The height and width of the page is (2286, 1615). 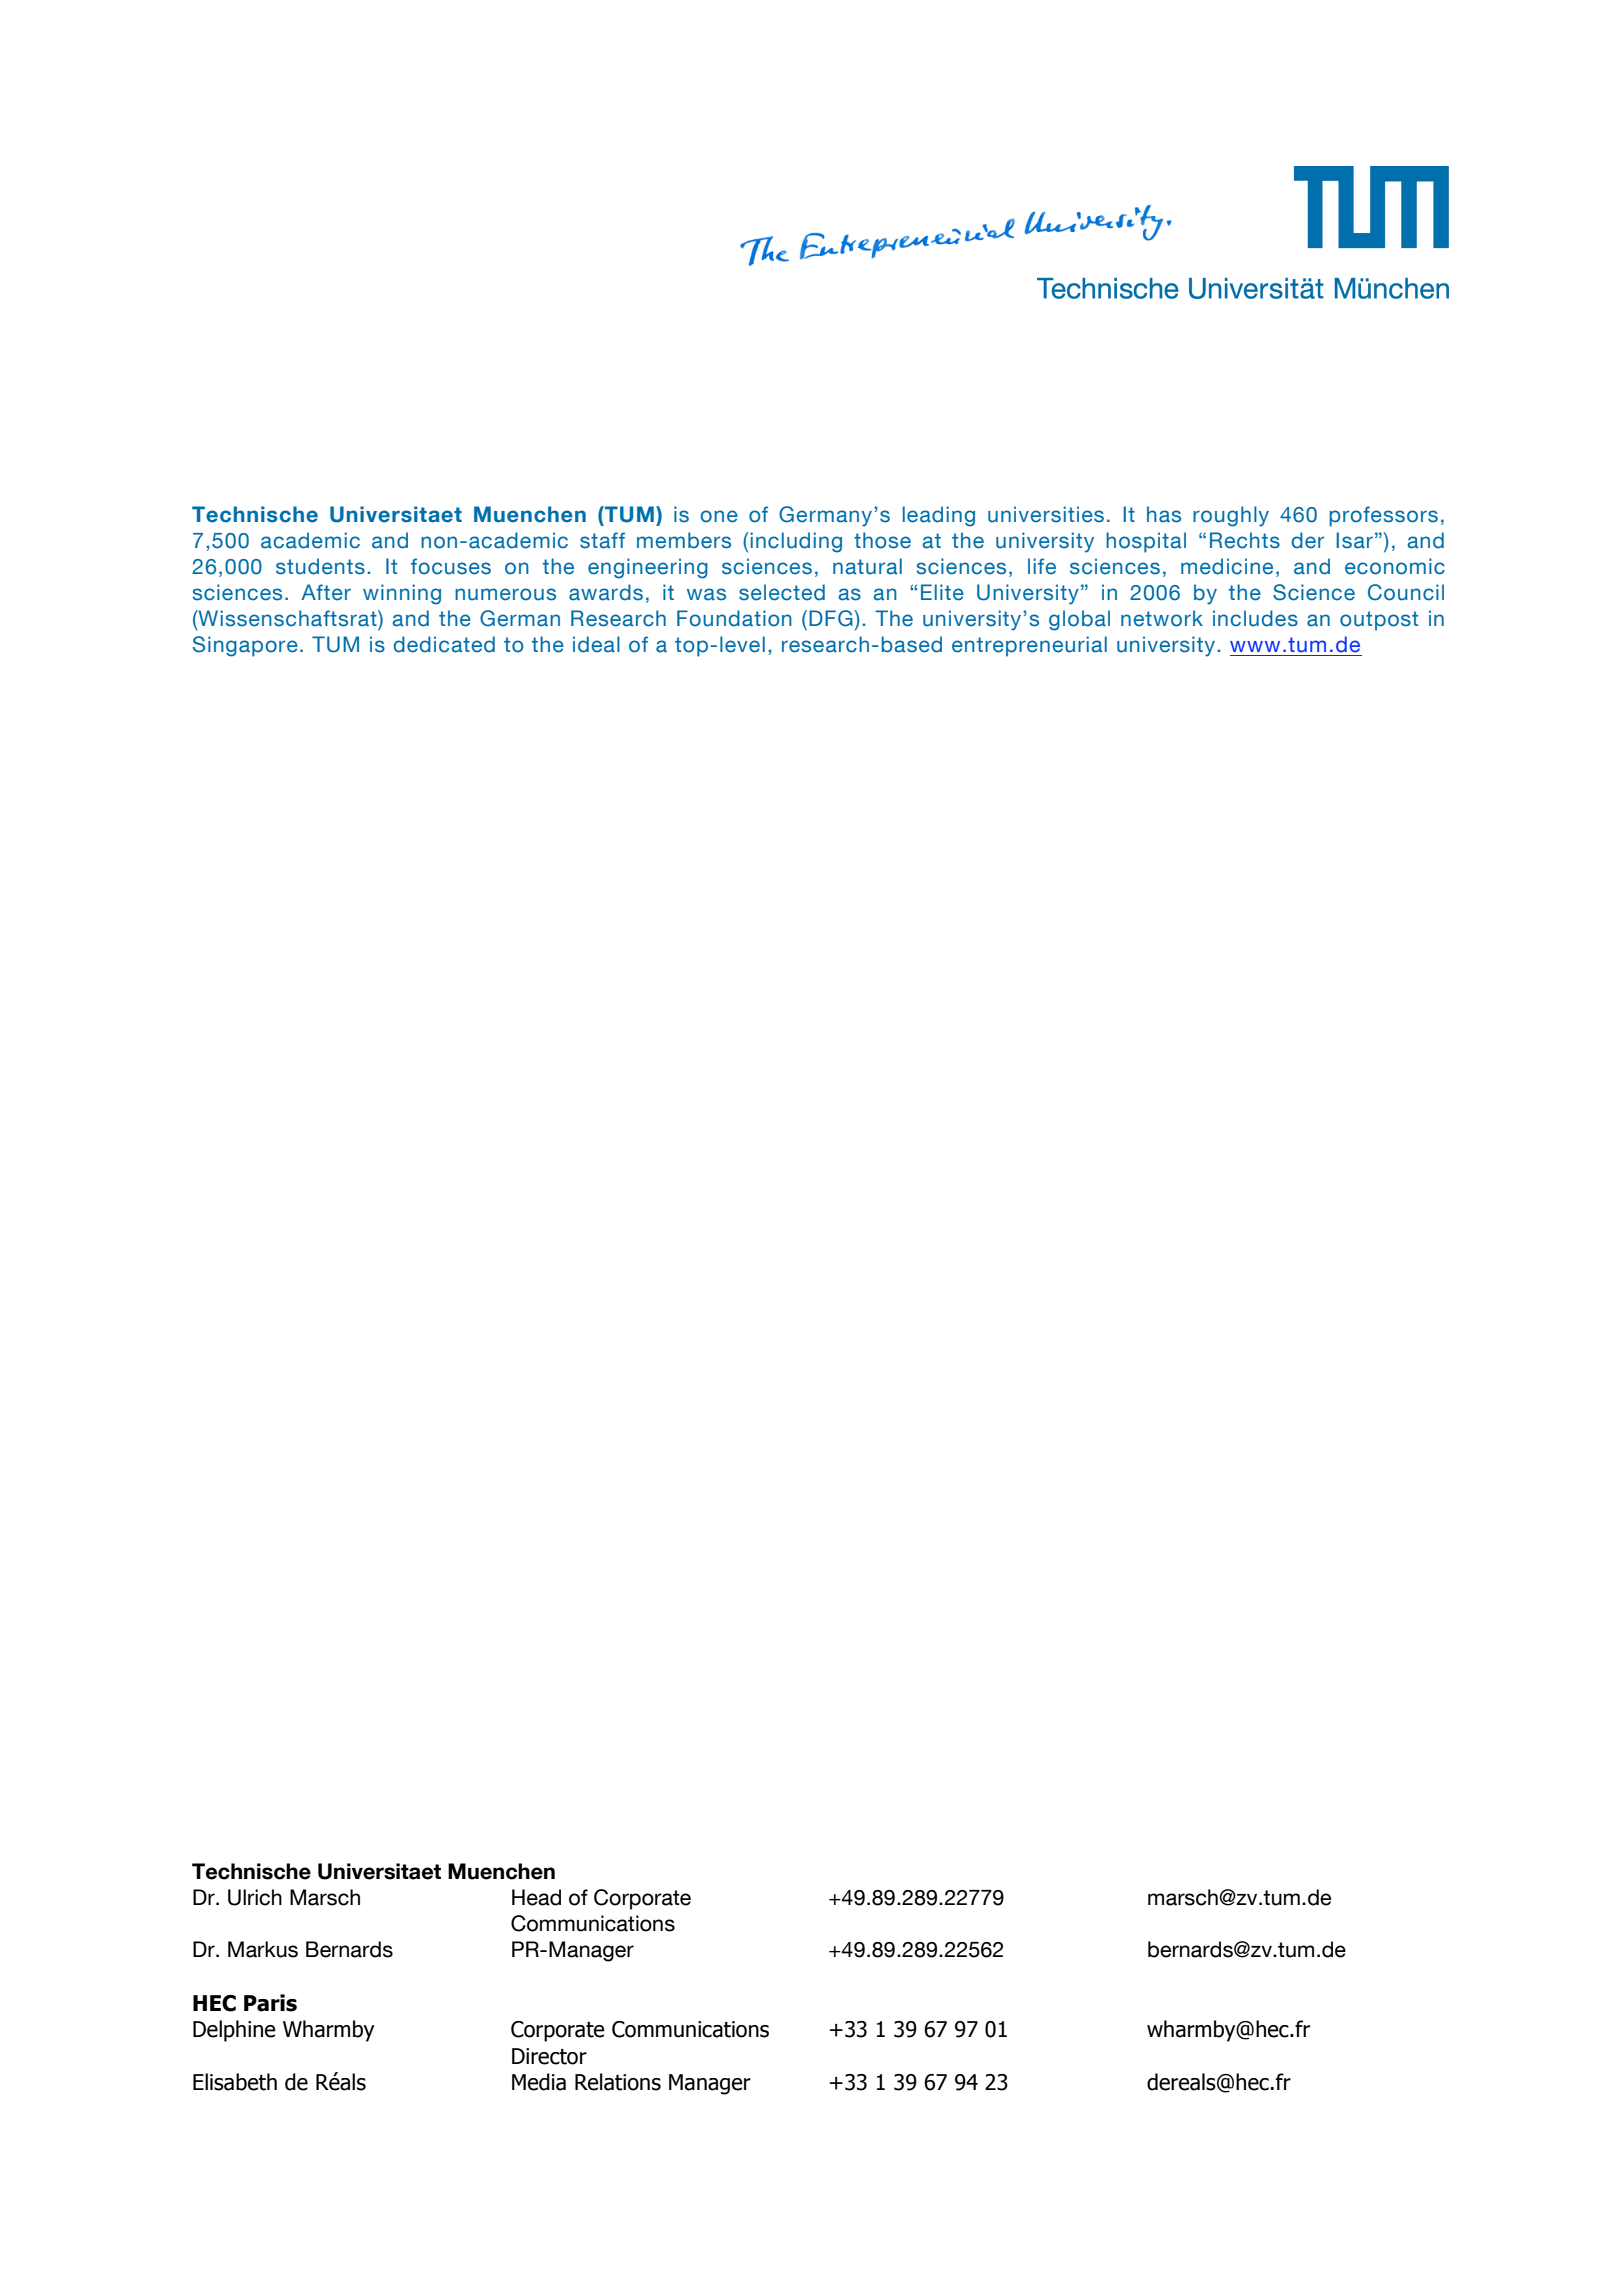 I want to click on Head, so click(x=536, y=1897).
